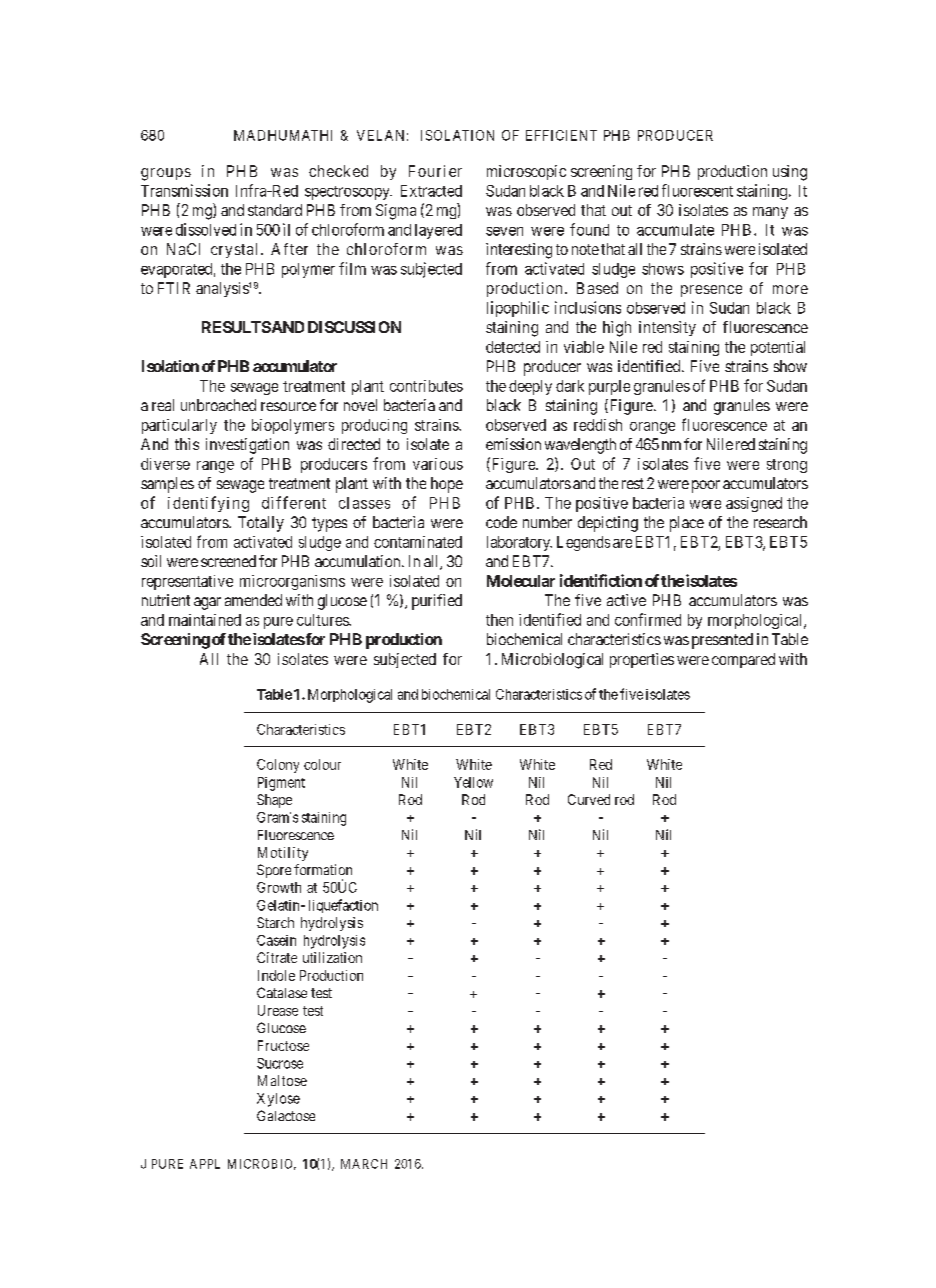 Image resolution: width=936 pixels, height=1288 pixels. What do you see at coordinates (697, 190) in the screenshot?
I see `fluorescent` at bounding box center [697, 190].
